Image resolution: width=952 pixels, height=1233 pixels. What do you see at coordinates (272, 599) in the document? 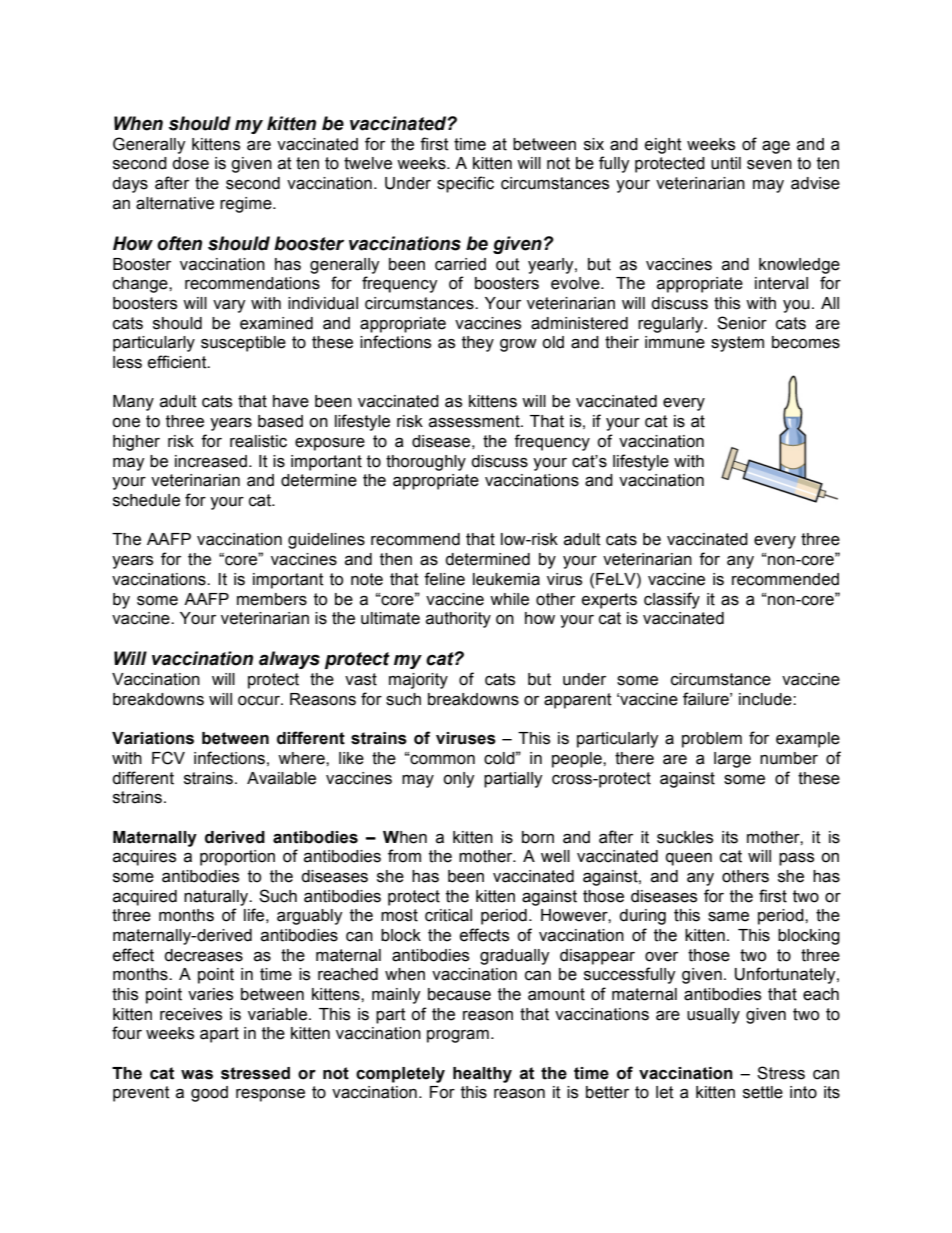
I see `members` at bounding box center [272, 599].
